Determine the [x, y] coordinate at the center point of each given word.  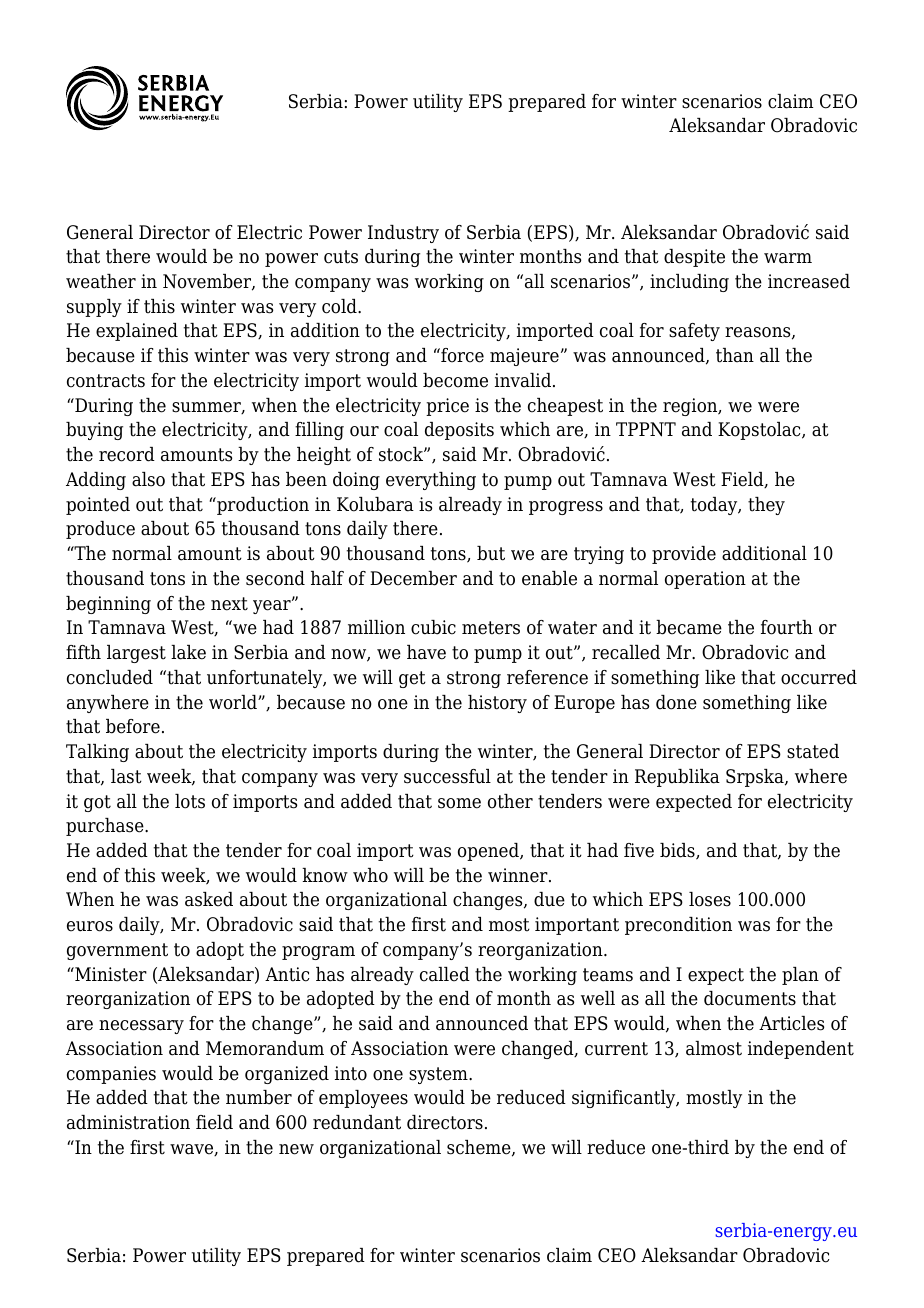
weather [101, 281]
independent [801, 1050]
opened [489, 852]
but [491, 553]
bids [678, 851]
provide [684, 555]
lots [190, 801]
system [439, 1075]
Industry [403, 234]
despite [694, 258]
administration [128, 1122]
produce [100, 530]
